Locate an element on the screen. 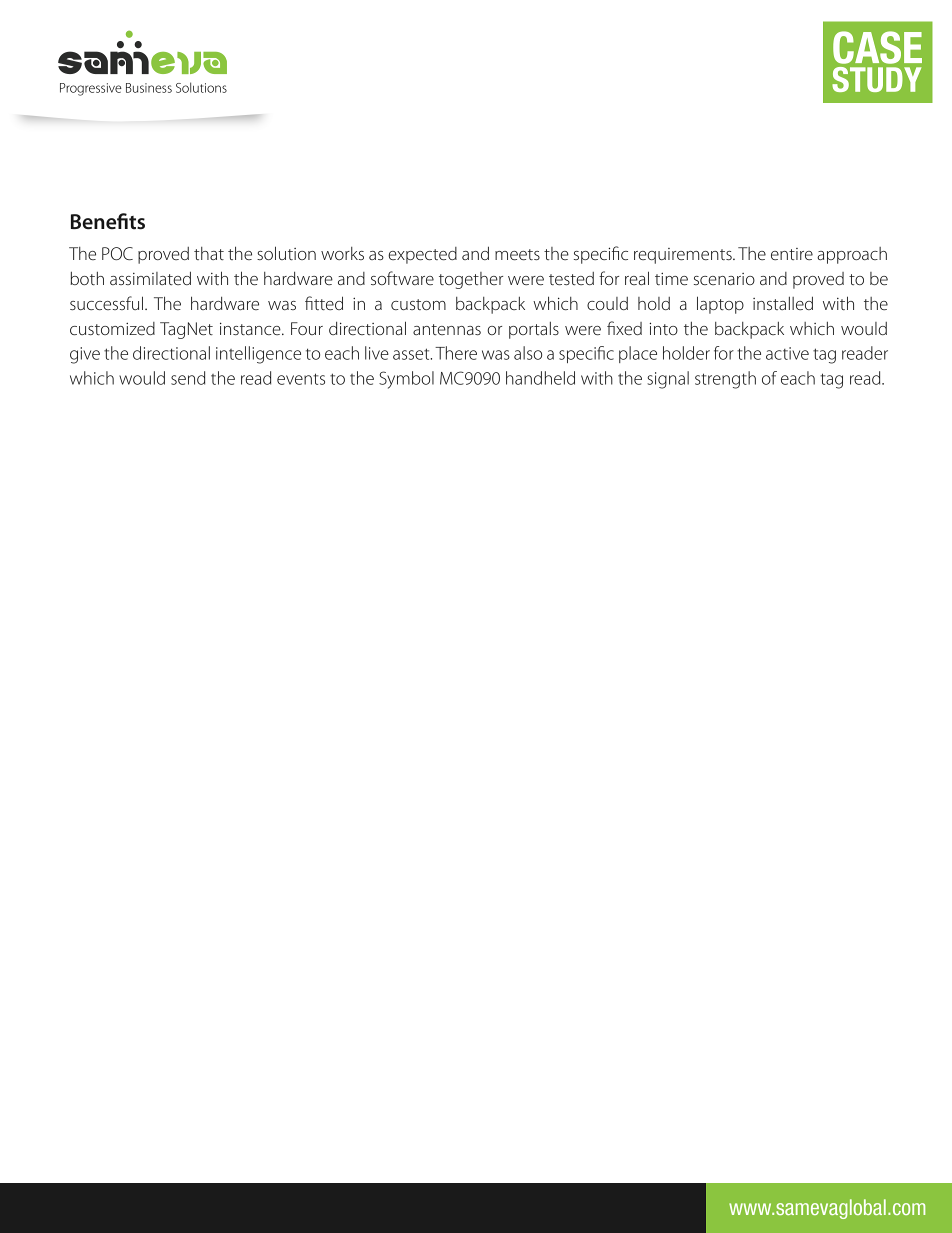  STUDY is located at coordinates (876, 79).
